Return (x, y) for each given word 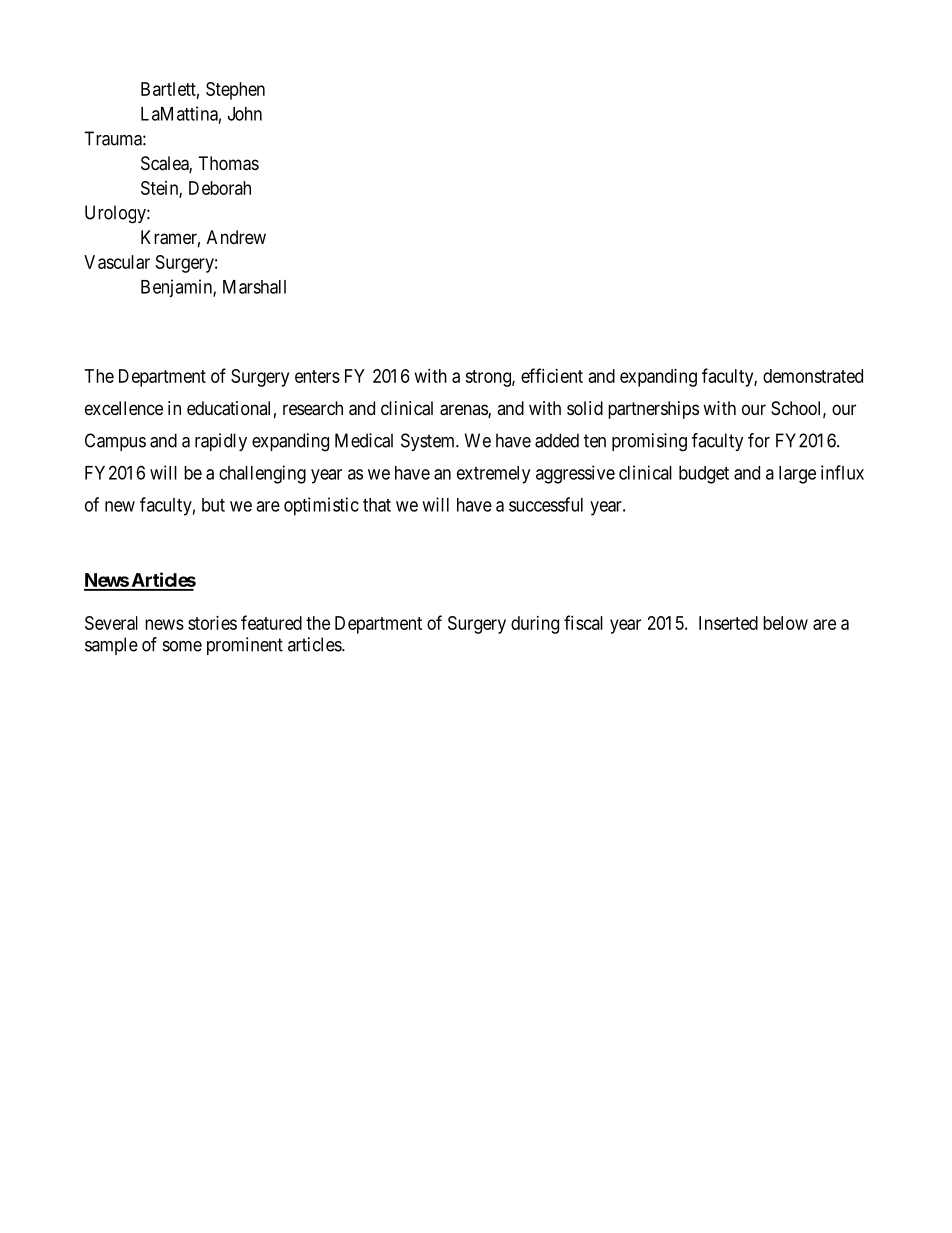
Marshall (254, 287)
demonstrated (813, 376)
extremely (493, 475)
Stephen (235, 91)
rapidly (221, 442)
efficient (552, 375)
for (759, 440)
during (535, 625)
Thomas (229, 163)
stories (212, 623)
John (245, 114)
